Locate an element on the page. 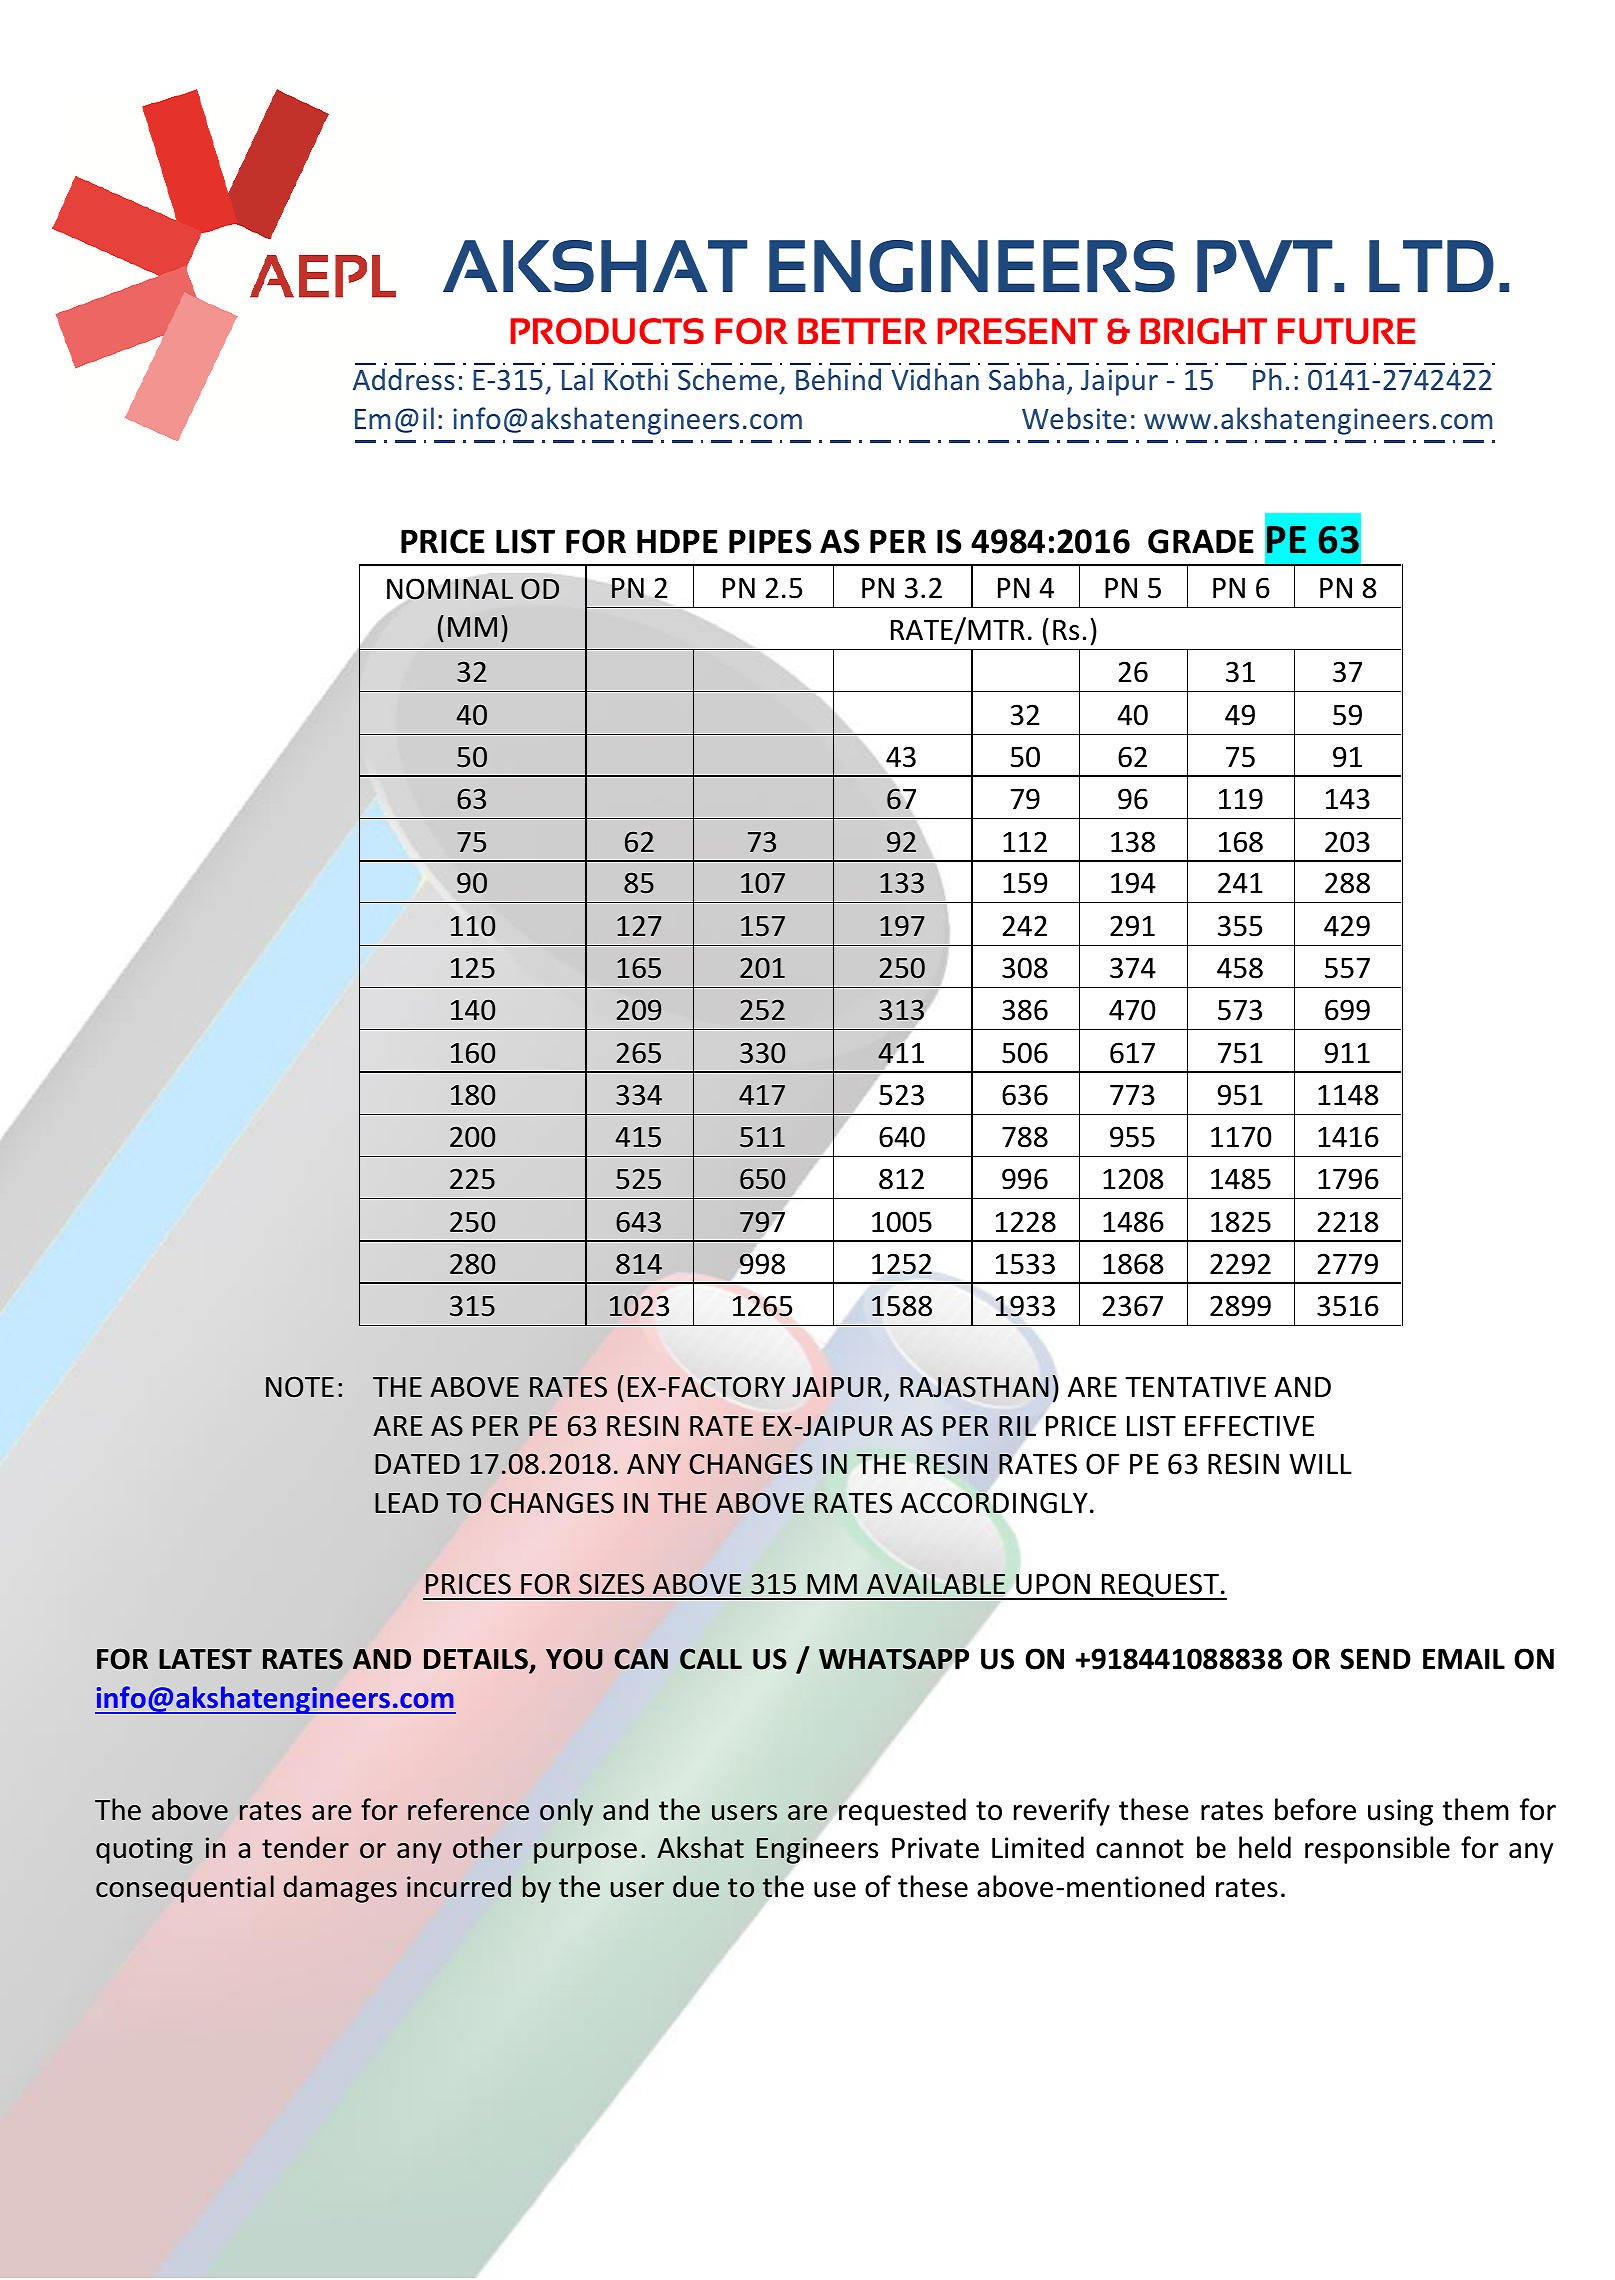 Image resolution: width=1615 pixels, height=2280 pixels. GRADE is located at coordinates (1201, 541).
